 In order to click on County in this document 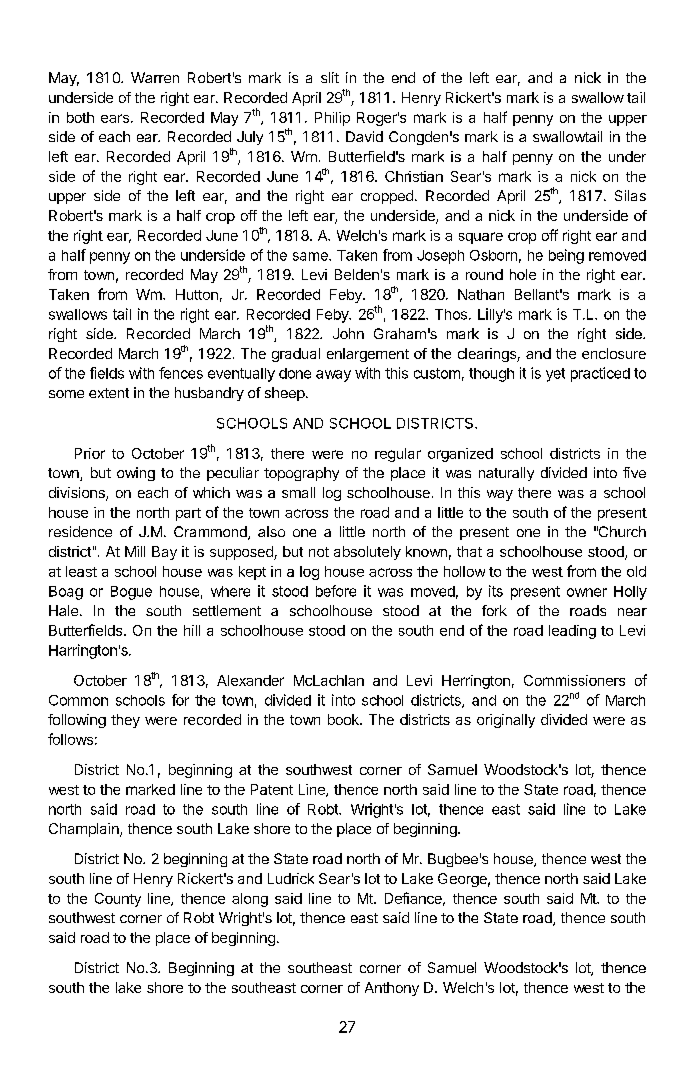, I will do `click(118, 900)`.
